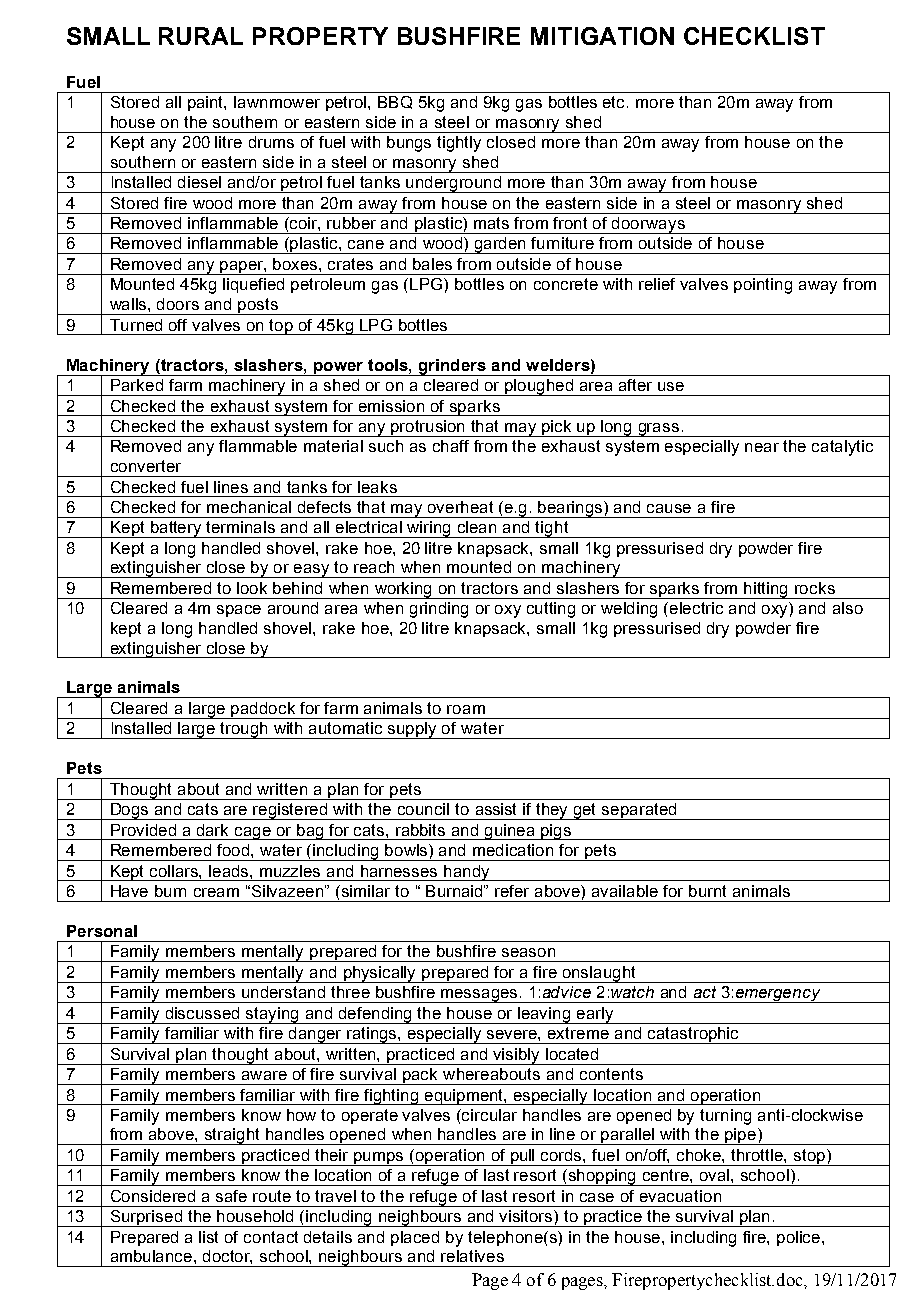  What do you see at coordinates (395, 102) in the screenshot?
I see `BBQ` at bounding box center [395, 102].
